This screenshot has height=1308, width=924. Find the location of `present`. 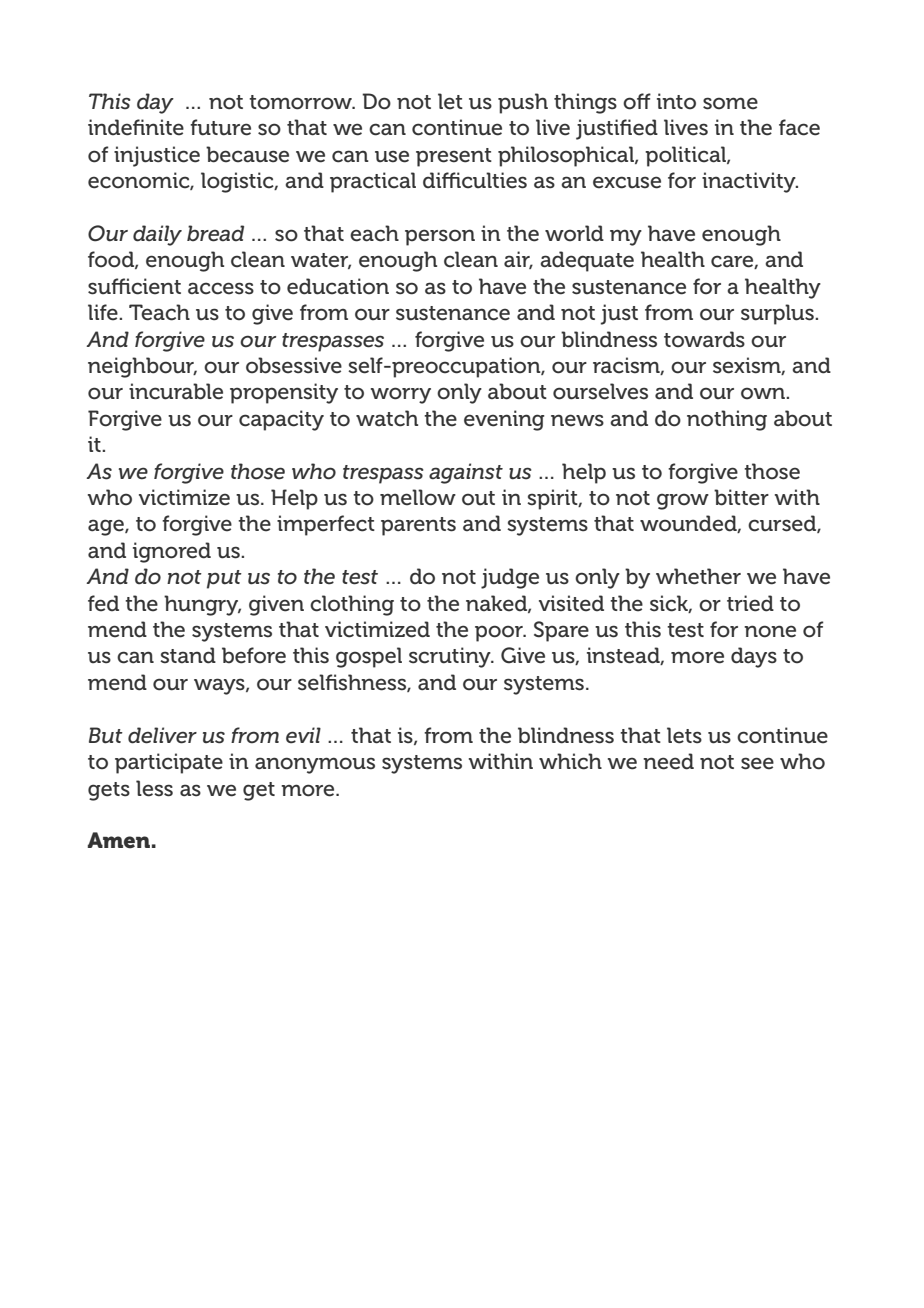

present is located at coordinates (454, 157).
